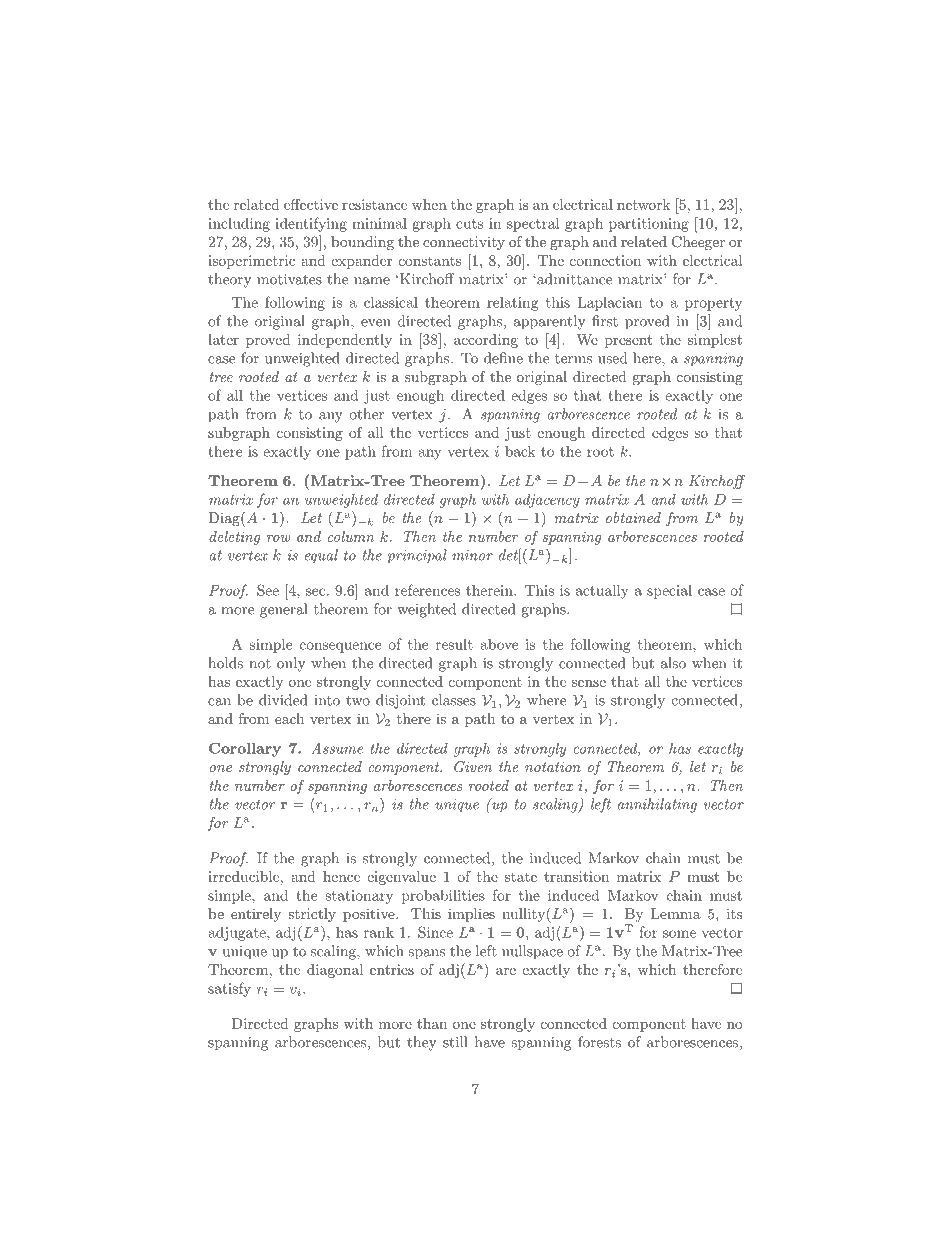  Describe the element at coordinates (454, 644) in the screenshot. I see `result` at that location.
